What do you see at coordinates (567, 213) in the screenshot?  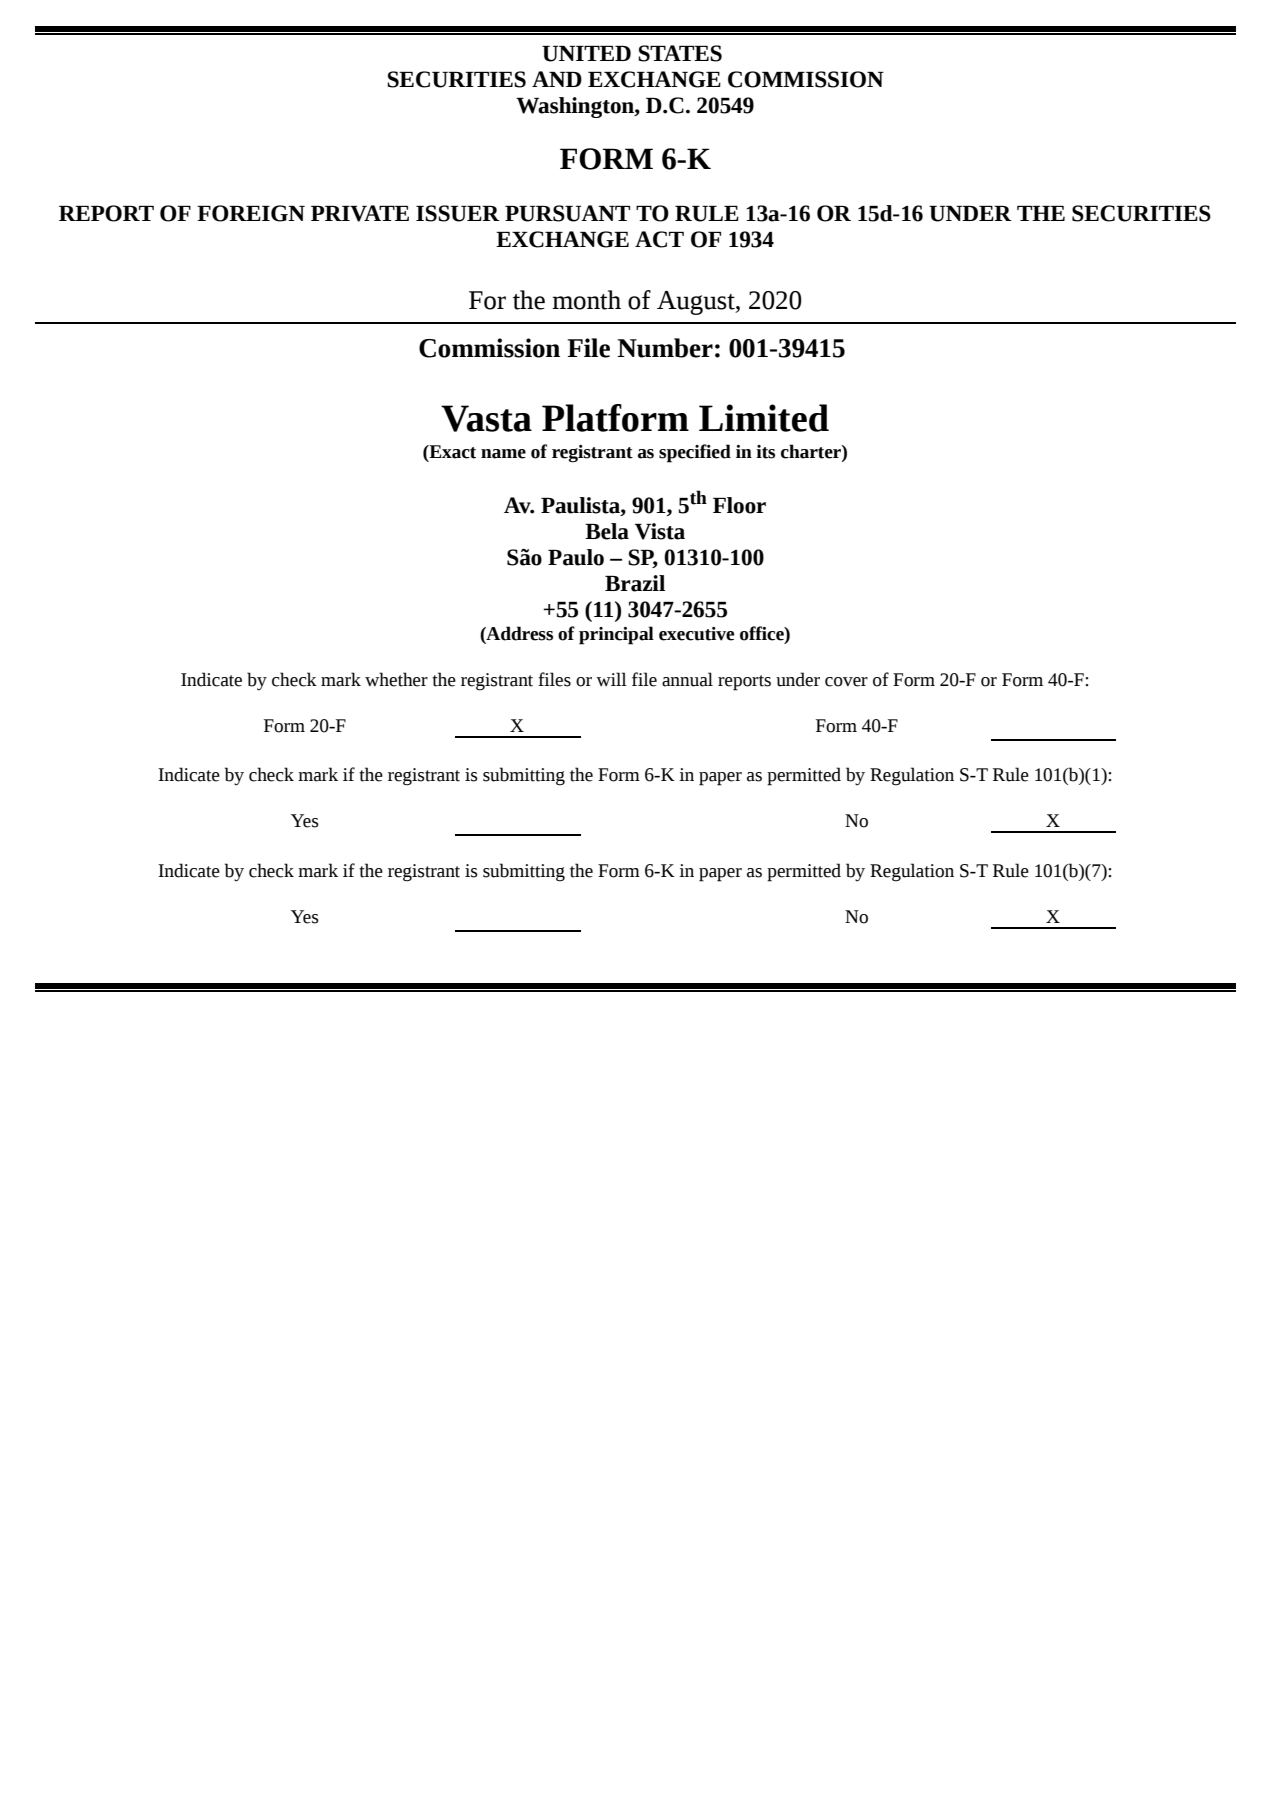 I see `PURSUANT` at bounding box center [567, 213].
